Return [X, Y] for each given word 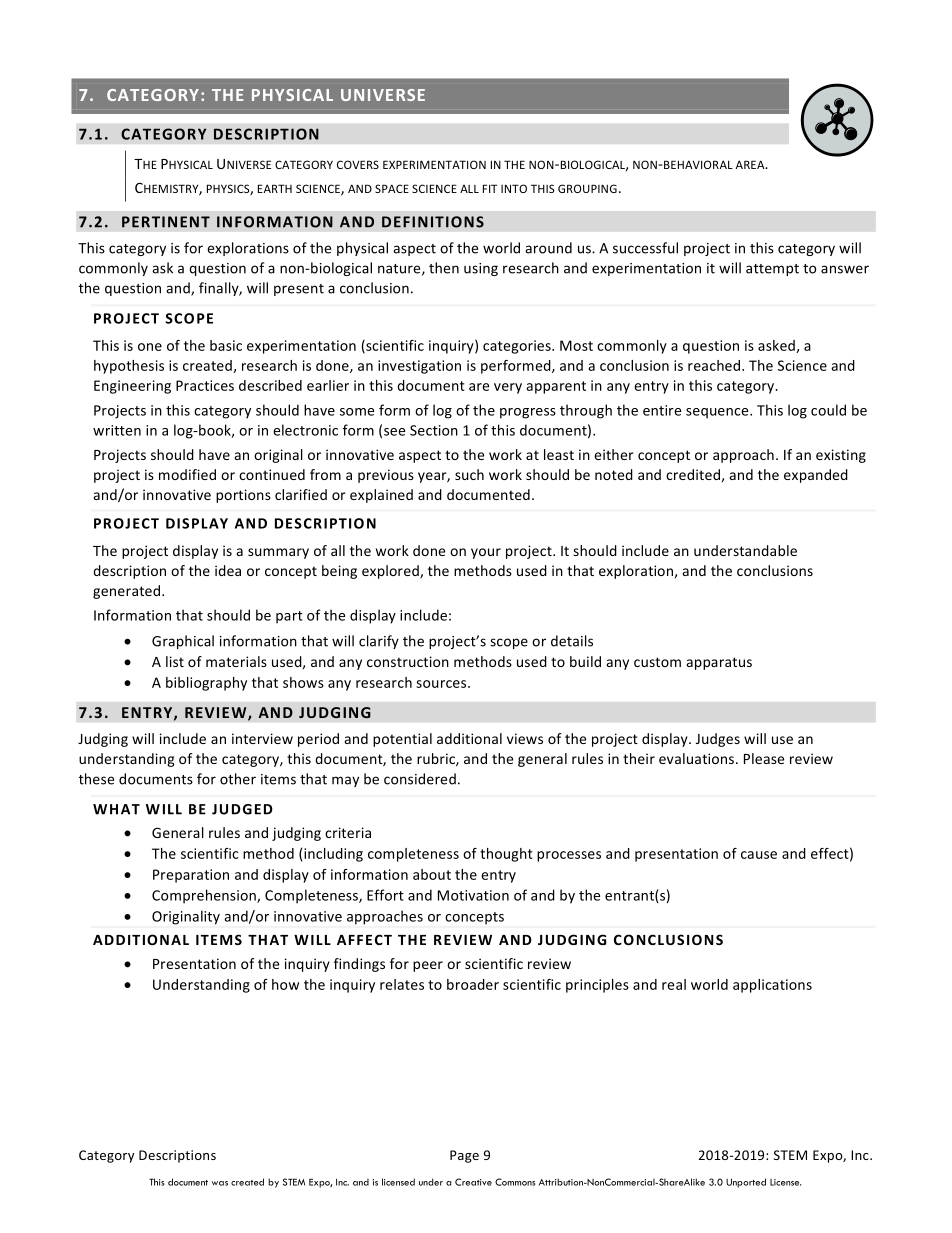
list [175, 661]
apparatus [719, 663]
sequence [718, 413]
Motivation [473, 895]
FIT [490, 188]
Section [434, 430]
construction [408, 661]
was [219, 1183]
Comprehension [205, 896]
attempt [772, 270]
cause [759, 855]
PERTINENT [166, 222]
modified [187, 474]
